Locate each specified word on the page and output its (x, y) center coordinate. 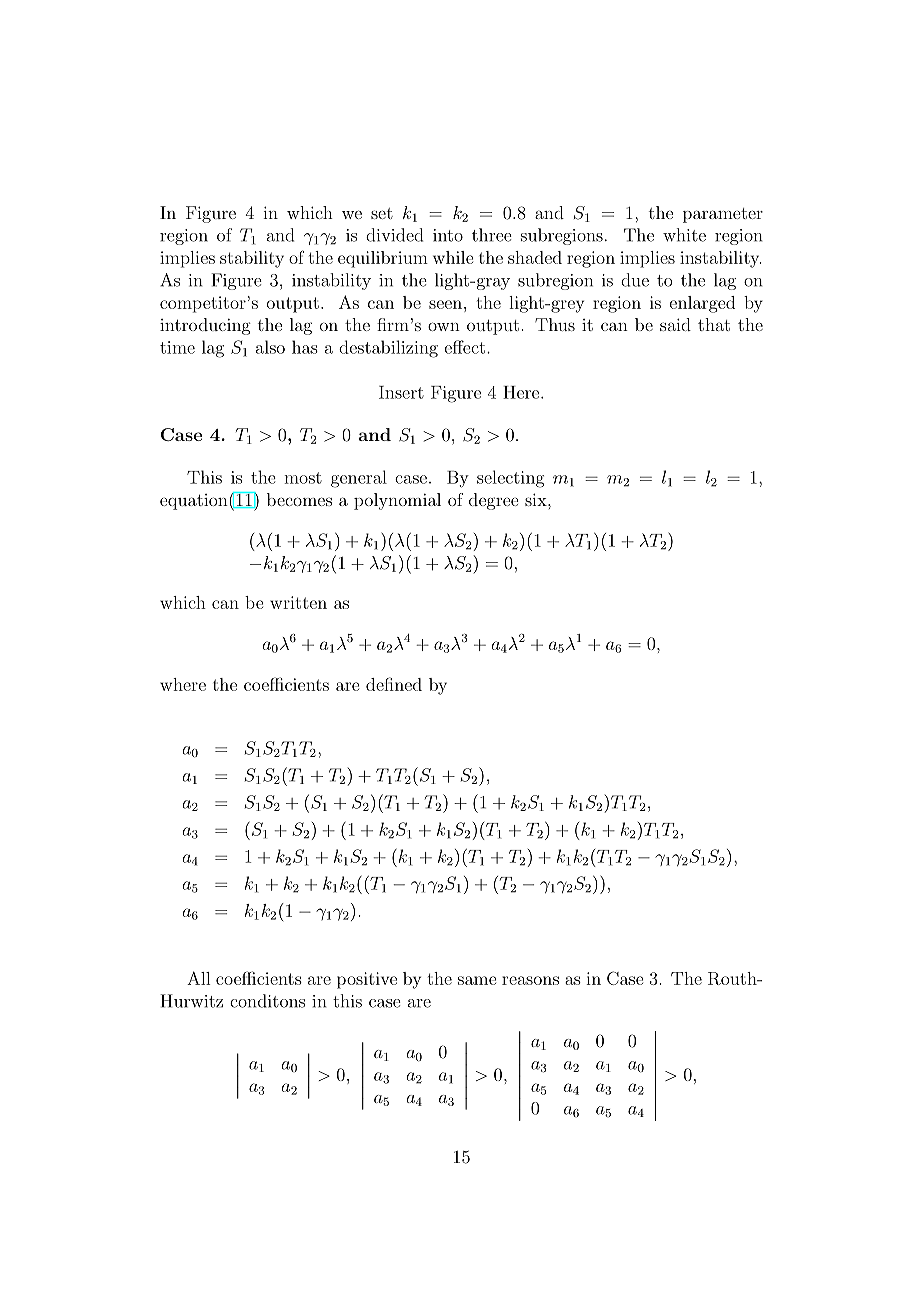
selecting (510, 479)
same (477, 980)
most (303, 478)
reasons (530, 980)
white (684, 235)
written (298, 602)
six (537, 499)
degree (493, 501)
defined (394, 684)
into (448, 235)
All (198, 978)
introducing (205, 326)
